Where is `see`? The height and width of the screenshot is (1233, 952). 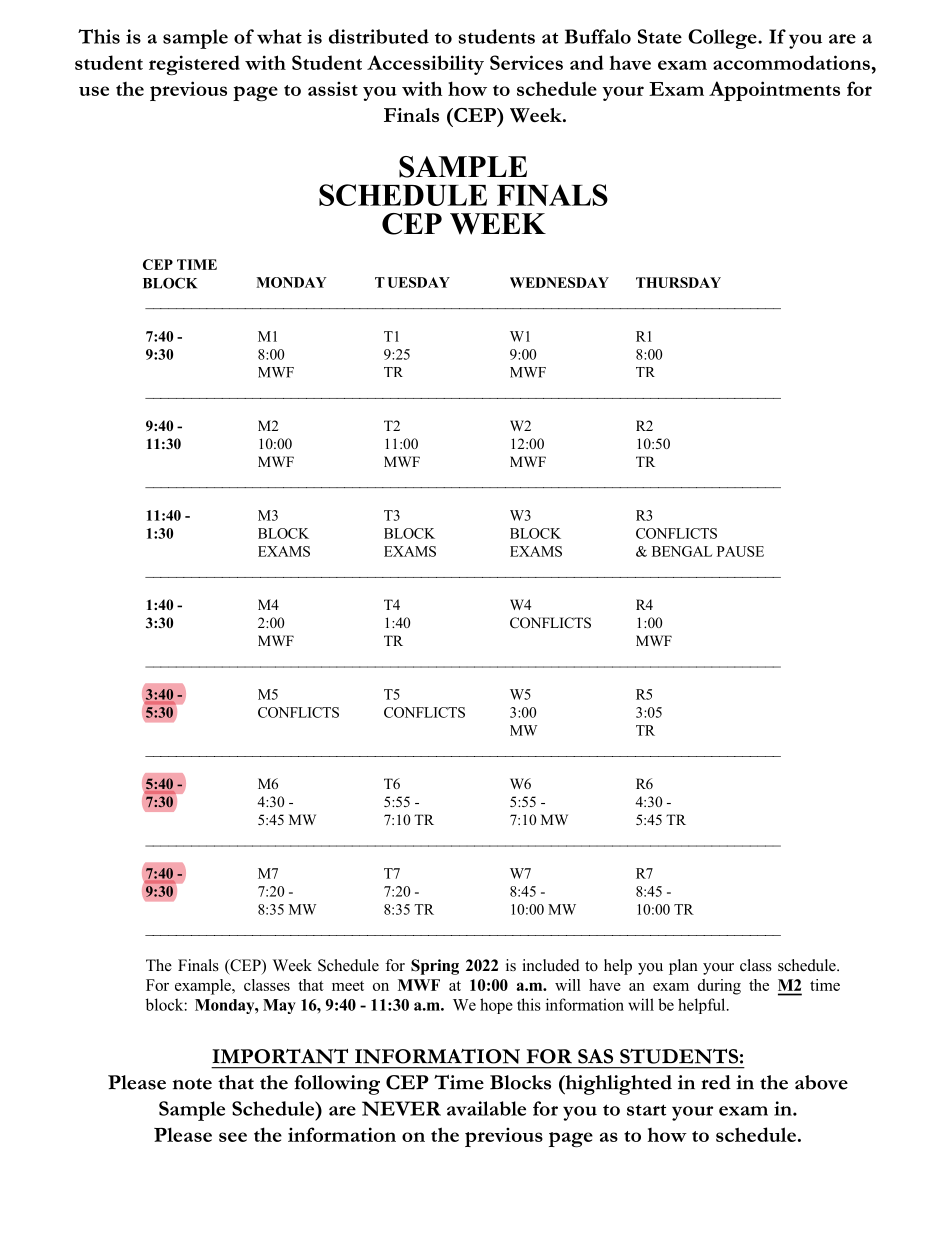 see is located at coordinates (233, 1137).
